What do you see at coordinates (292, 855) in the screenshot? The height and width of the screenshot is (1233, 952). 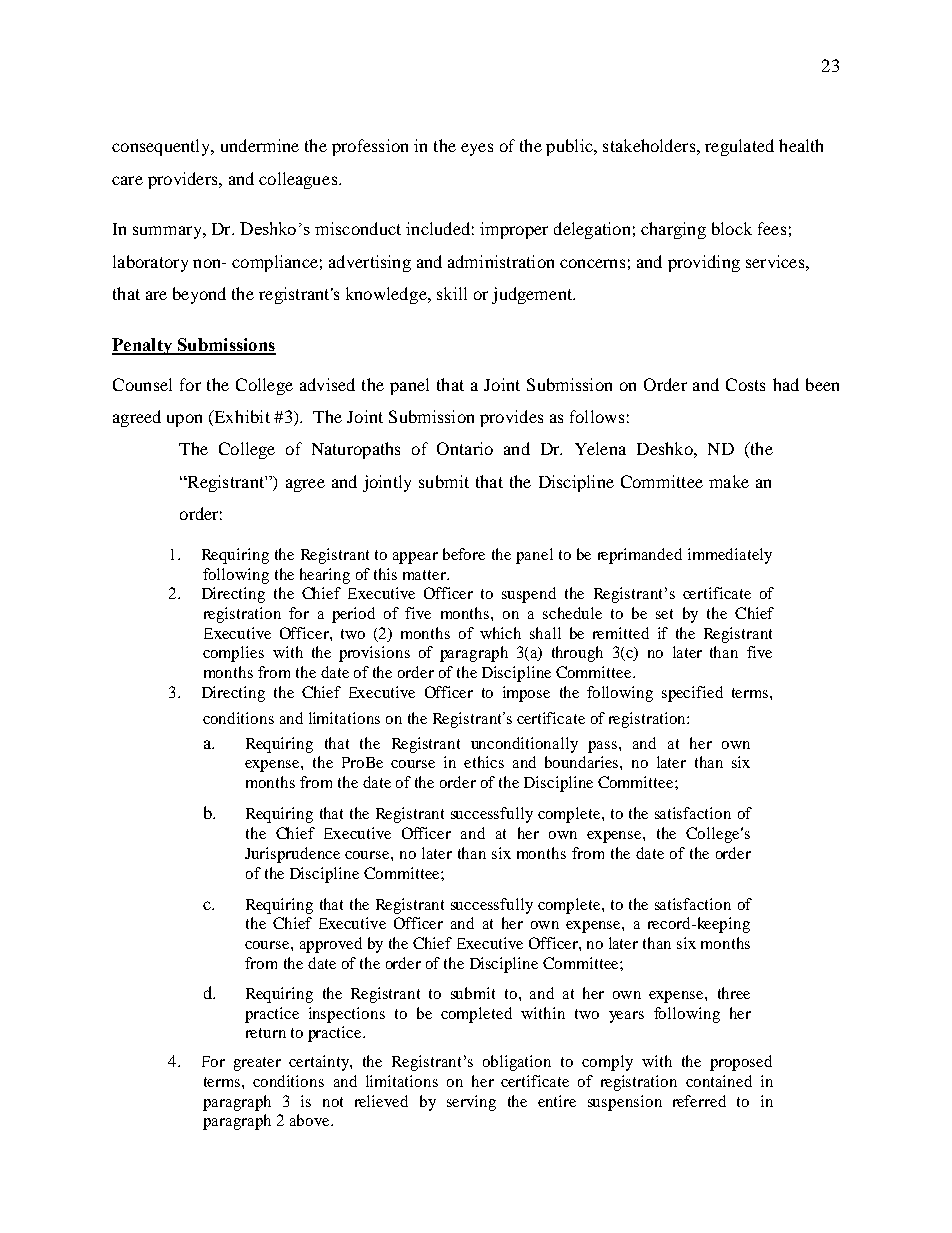 I see `Jurisprudence` at bounding box center [292, 855].
